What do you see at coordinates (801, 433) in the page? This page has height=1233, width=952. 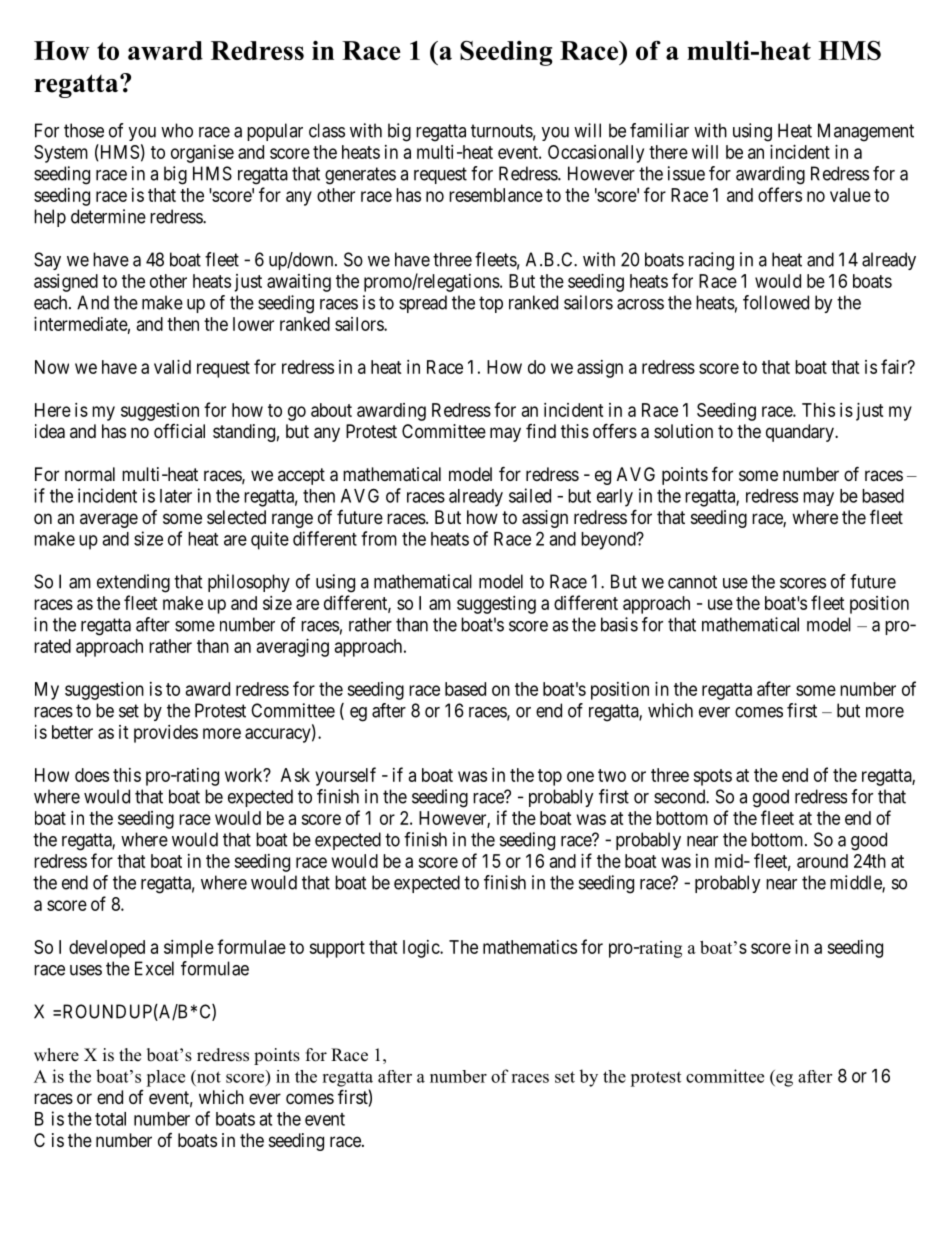 I see `quandary` at bounding box center [801, 433].
